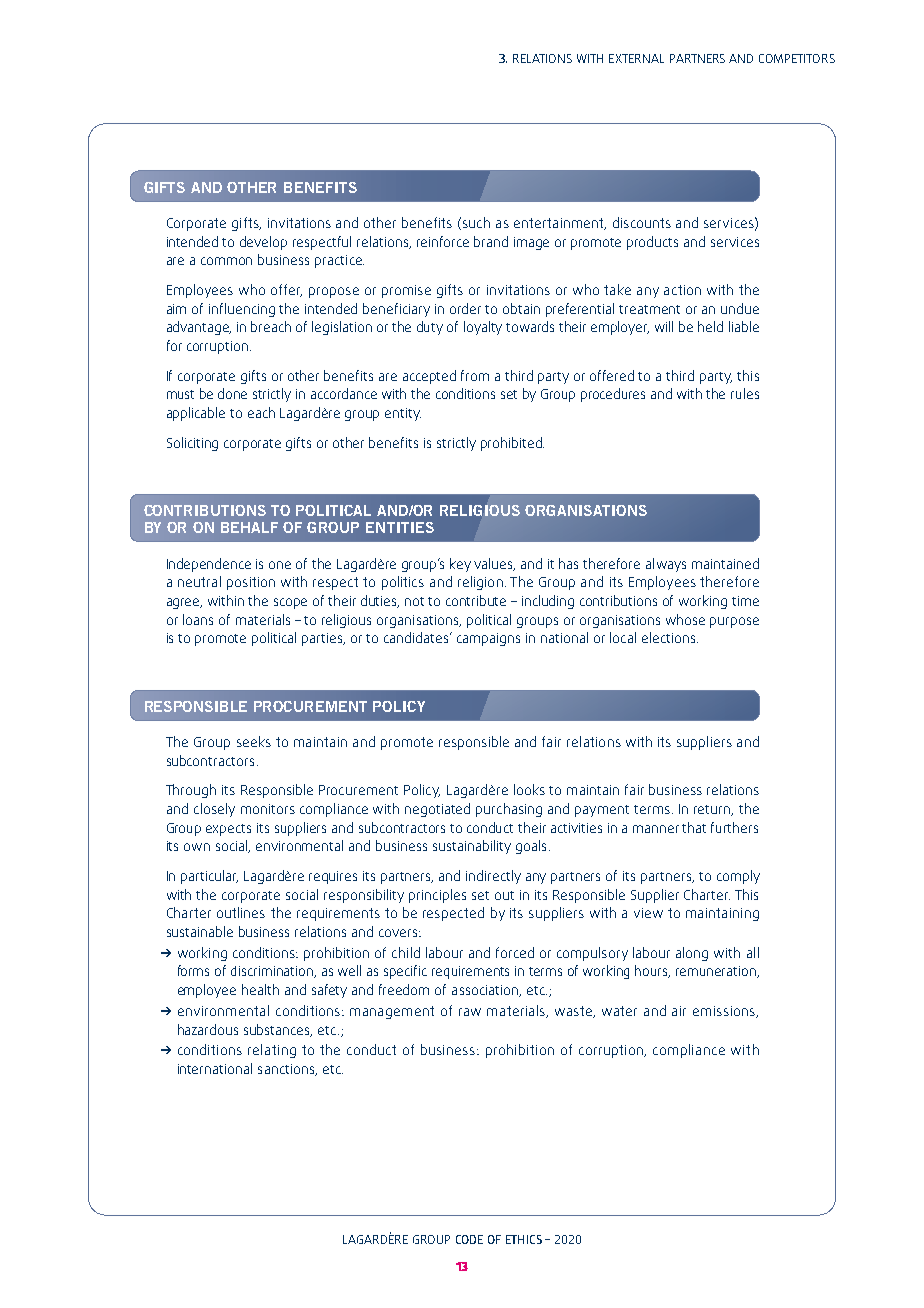 This document has width=924, height=1308. What do you see at coordinates (272, 1051) in the document?
I see `relating` at bounding box center [272, 1051].
